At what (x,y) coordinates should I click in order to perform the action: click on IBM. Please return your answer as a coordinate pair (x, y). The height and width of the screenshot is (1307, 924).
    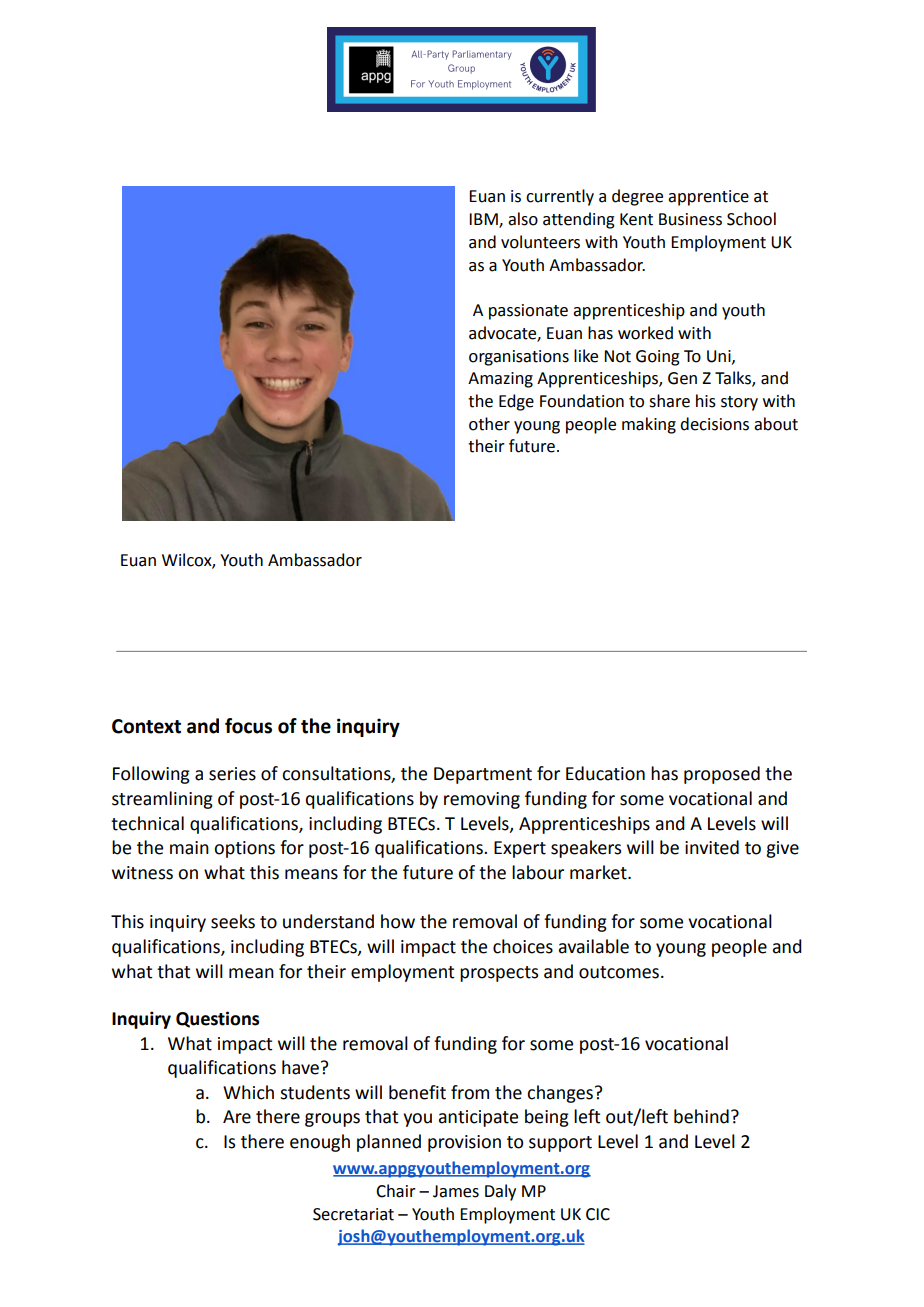
    Looking at the image, I should click on (484, 220).
